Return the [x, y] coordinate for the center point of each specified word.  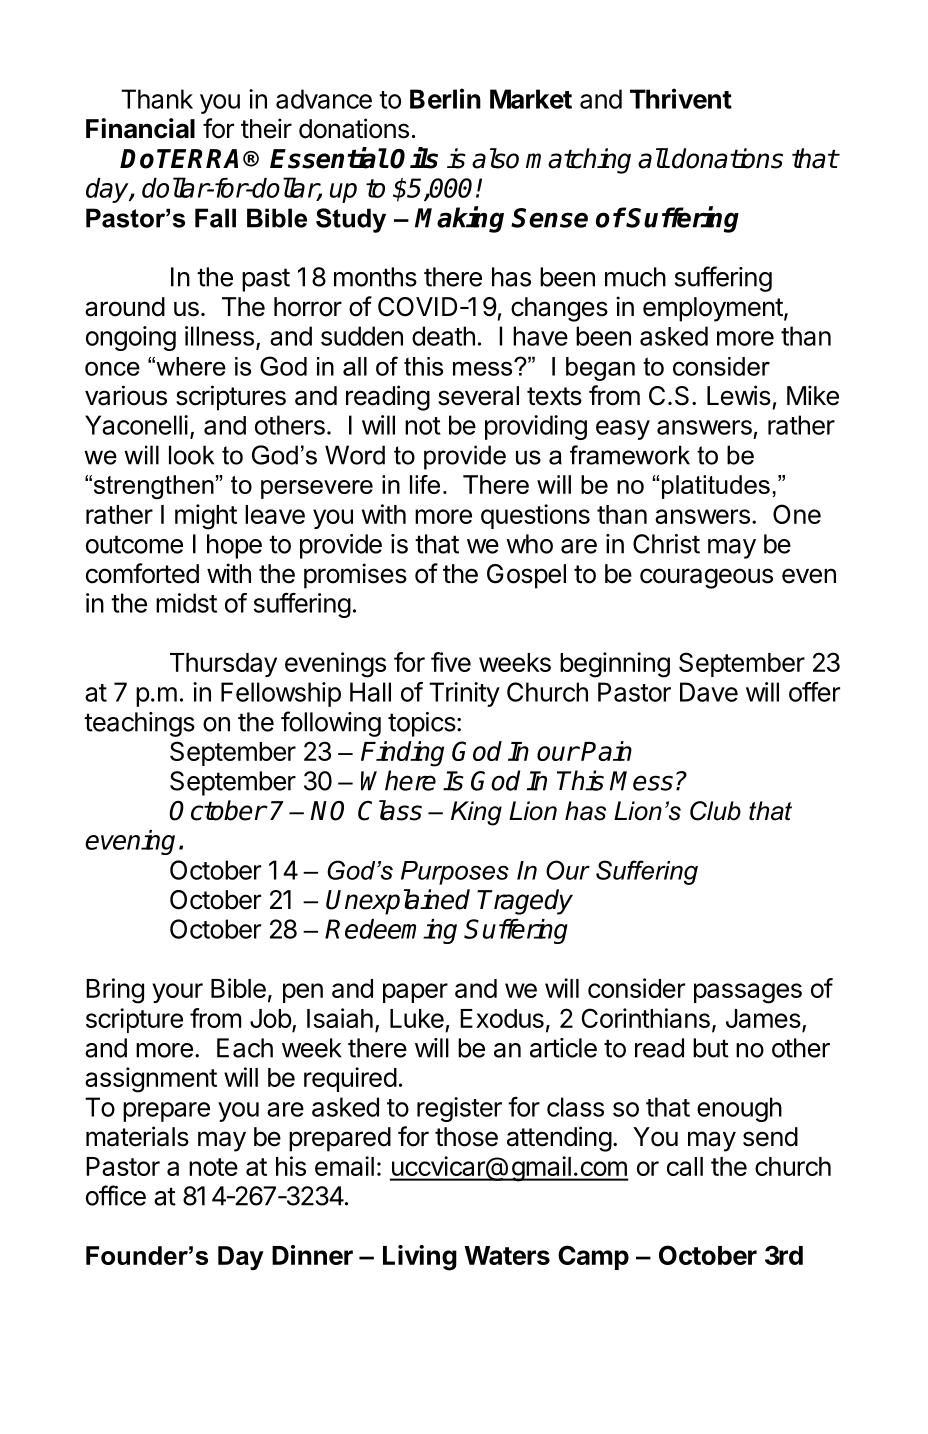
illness [219, 336]
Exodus [502, 1018]
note [213, 1167]
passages [748, 993]
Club [715, 811]
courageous [706, 578]
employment [713, 309]
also [495, 158]
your [177, 993]
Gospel [526, 576]
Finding [402, 754]
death [443, 336]
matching [578, 161]
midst [186, 603]
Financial [140, 128]
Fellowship [281, 694]
